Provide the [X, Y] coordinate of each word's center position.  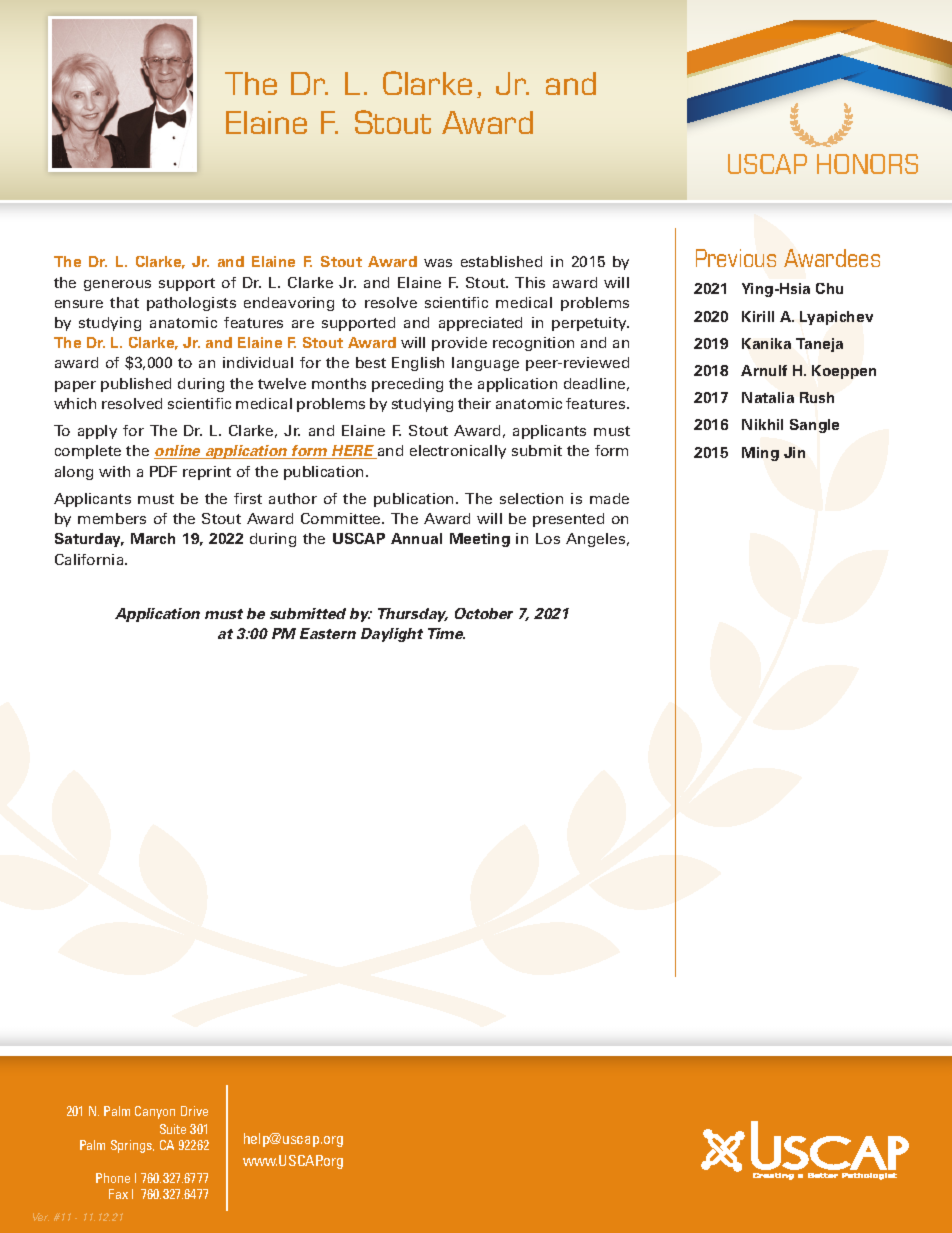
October [484, 613]
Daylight [392, 635]
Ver [41, 1217]
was [438, 263]
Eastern [328, 633]
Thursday [413, 615]
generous [117, 285]
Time [446, 633]
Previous [736, 258]
